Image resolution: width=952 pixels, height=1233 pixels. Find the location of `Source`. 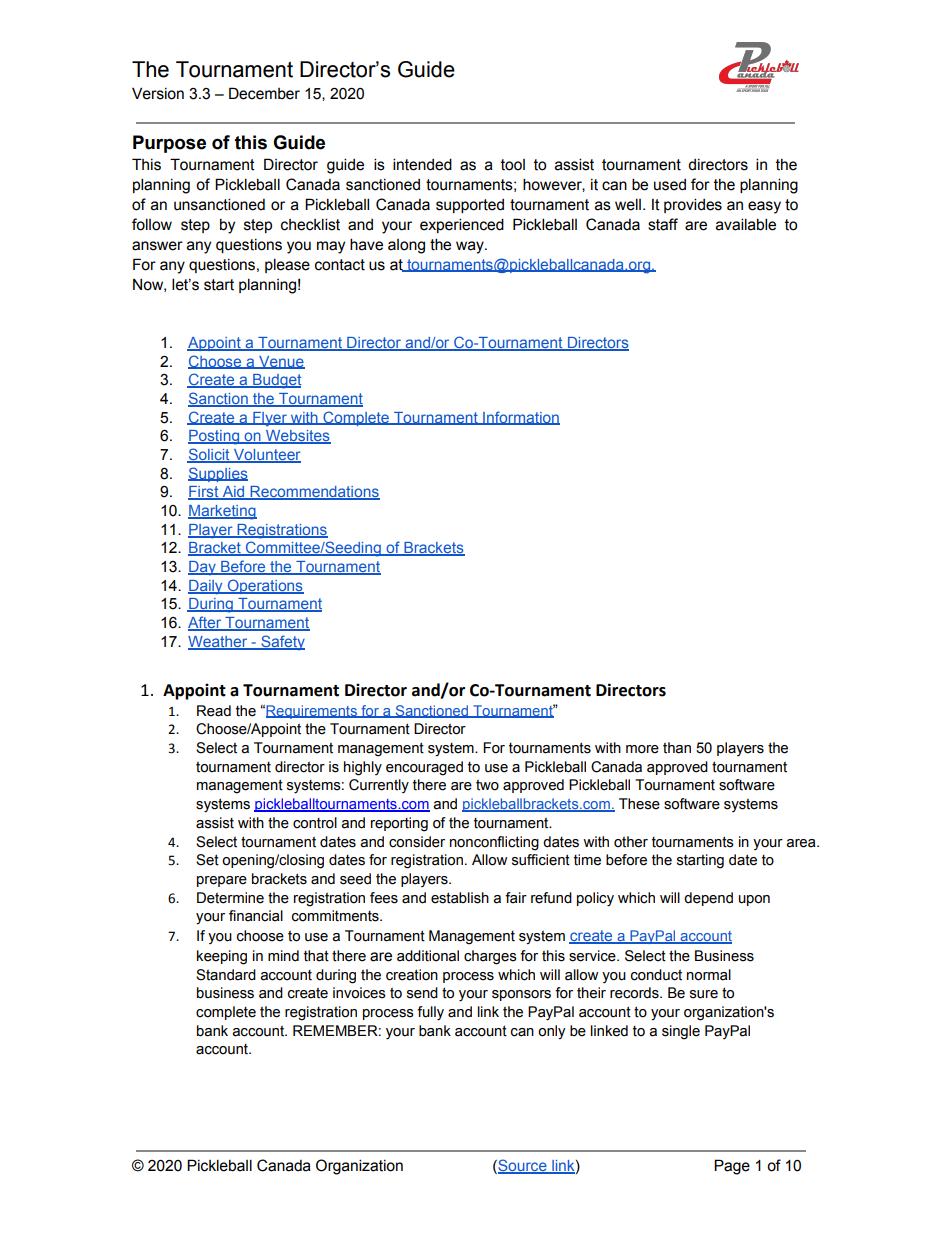

Source is located at coordinates (522, 1166).
